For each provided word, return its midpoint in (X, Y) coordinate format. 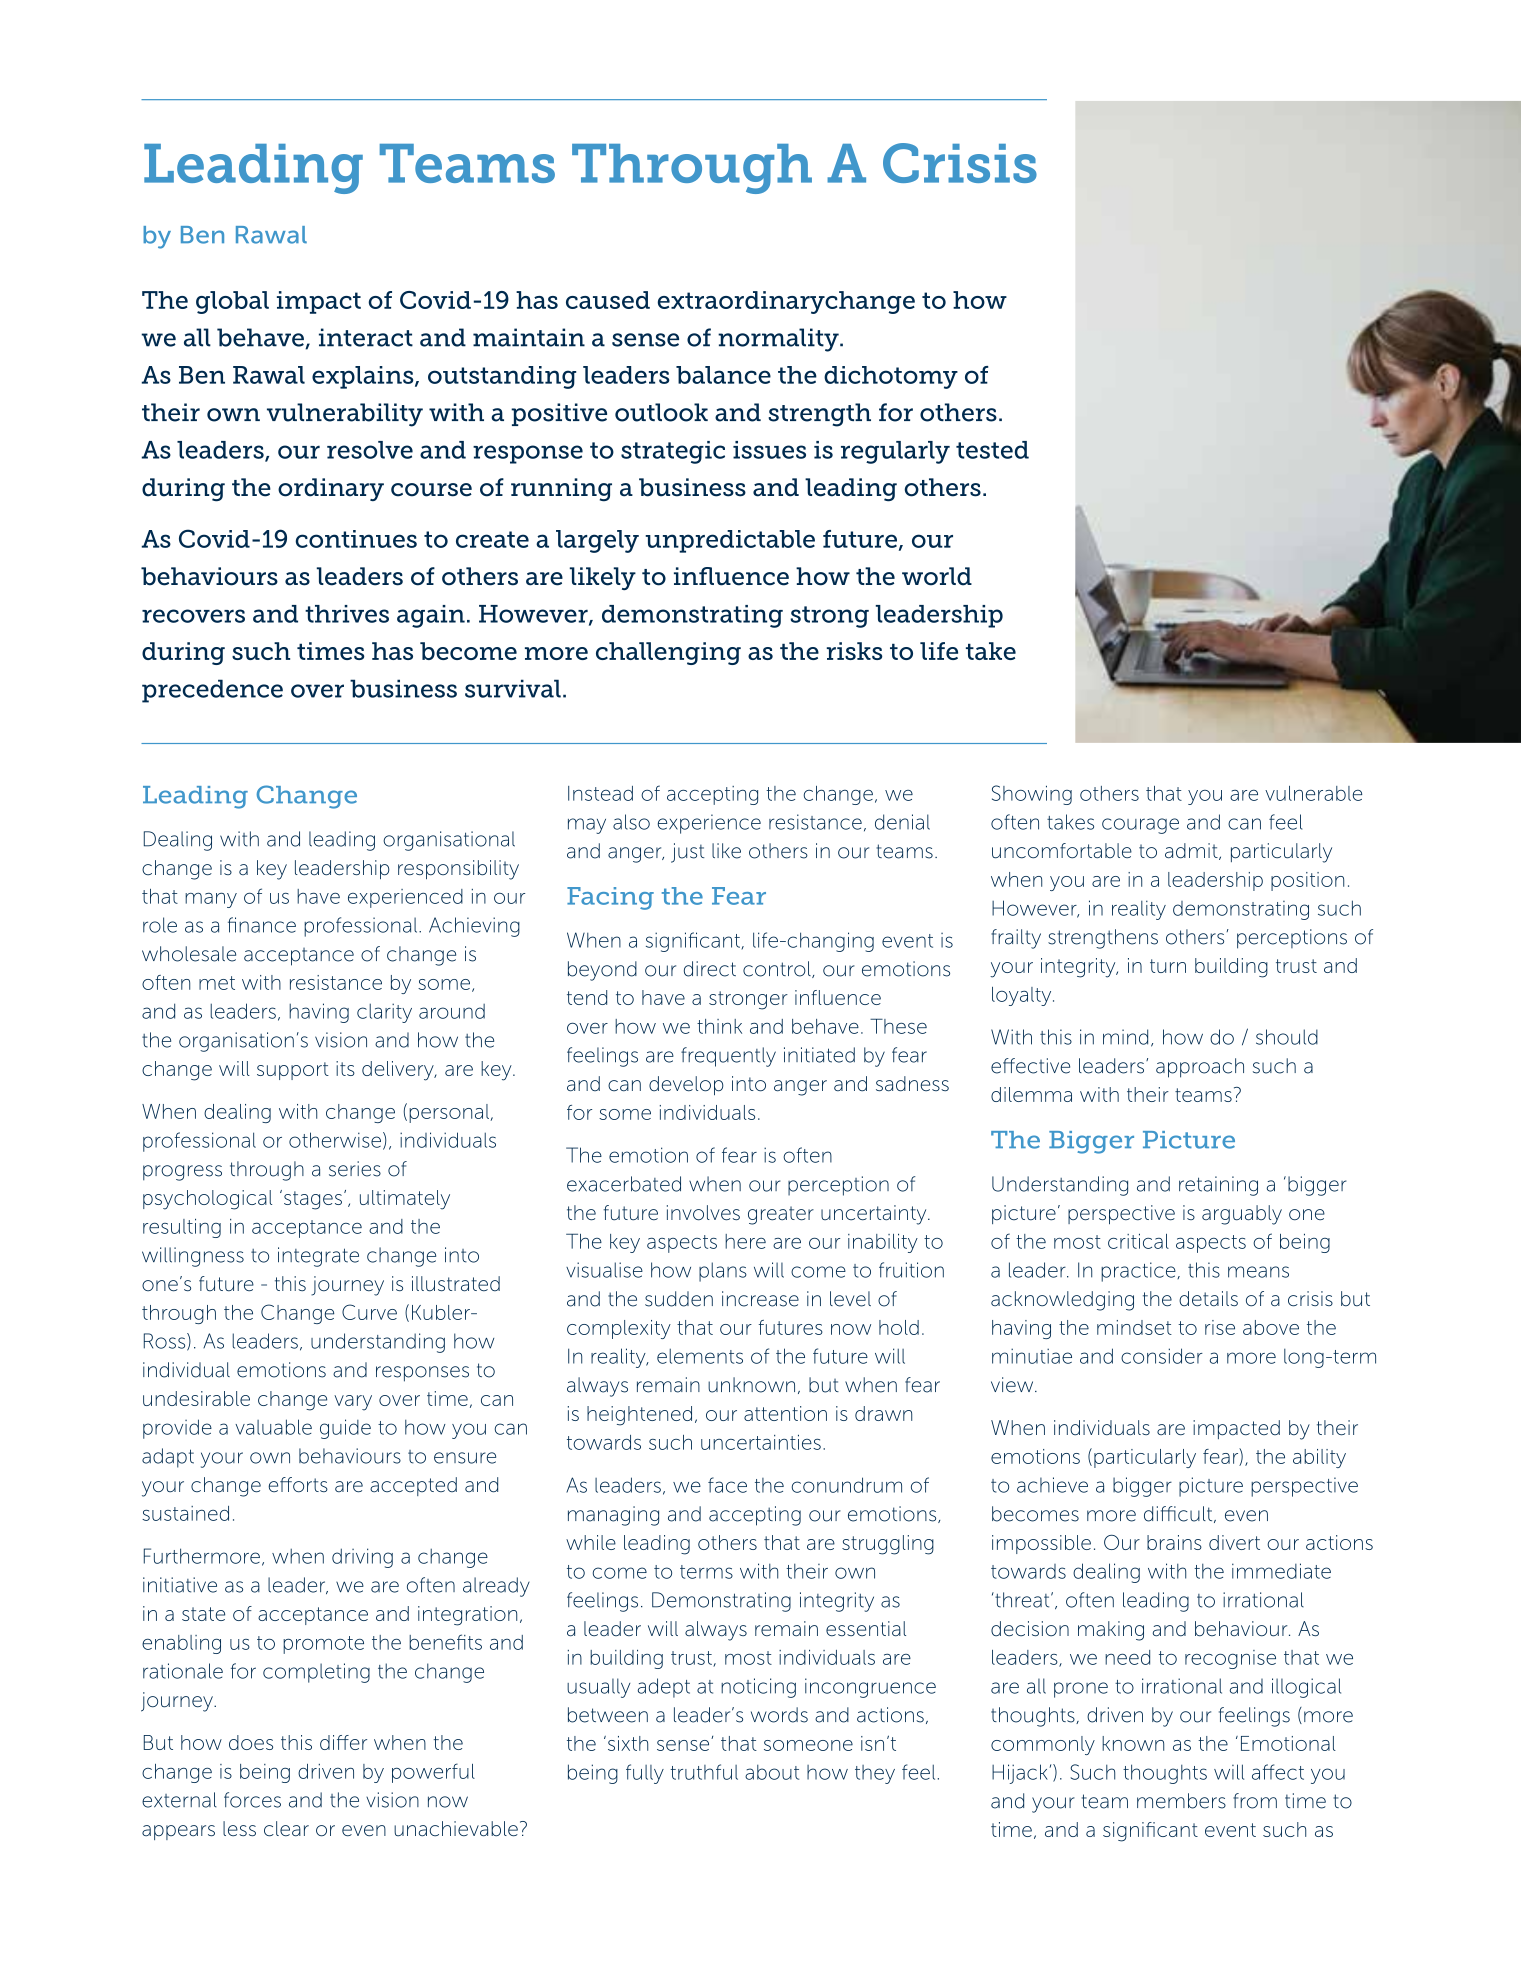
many (211, 900)
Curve (369, 1312)
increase (760, 1299)
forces (252, 1800)
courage (1140, 826)
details (1208, 1299)
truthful (704, 1772)
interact (366, 337)
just (688, 853)
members (1181, 1801)
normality (779, 340)
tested (992, 450)
